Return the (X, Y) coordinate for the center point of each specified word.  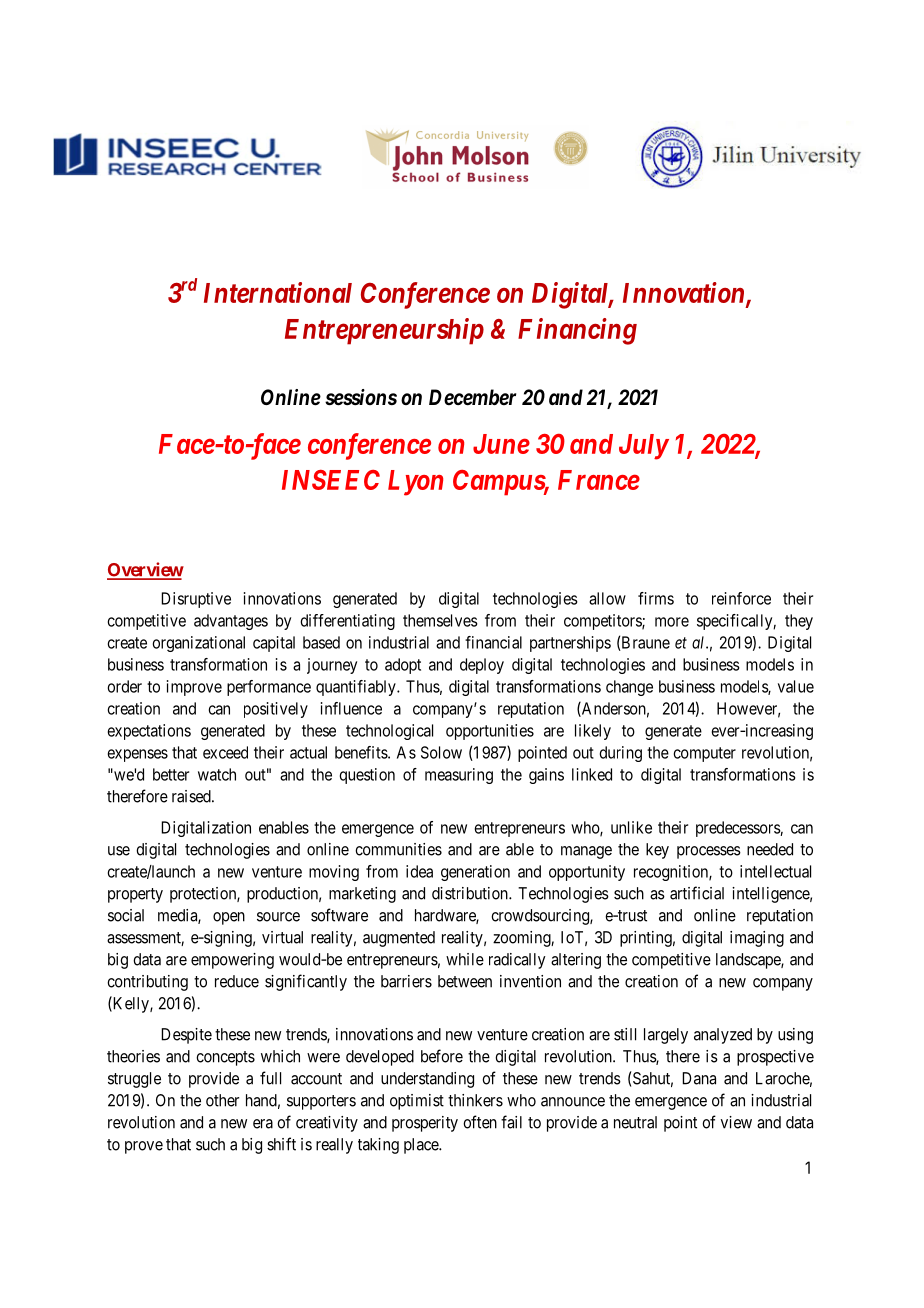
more (672, 622)
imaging (757, 939)
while (465, 959)
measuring (459, 776)
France (599, 480)
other (222, 1100)
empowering (232, 961)
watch (217, 774)
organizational (199, 644)
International (278, 292)
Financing (577, 331)
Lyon (415, 483)
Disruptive (196, 600)
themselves (440, 620)
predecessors (738, 829)
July (643, 447)
